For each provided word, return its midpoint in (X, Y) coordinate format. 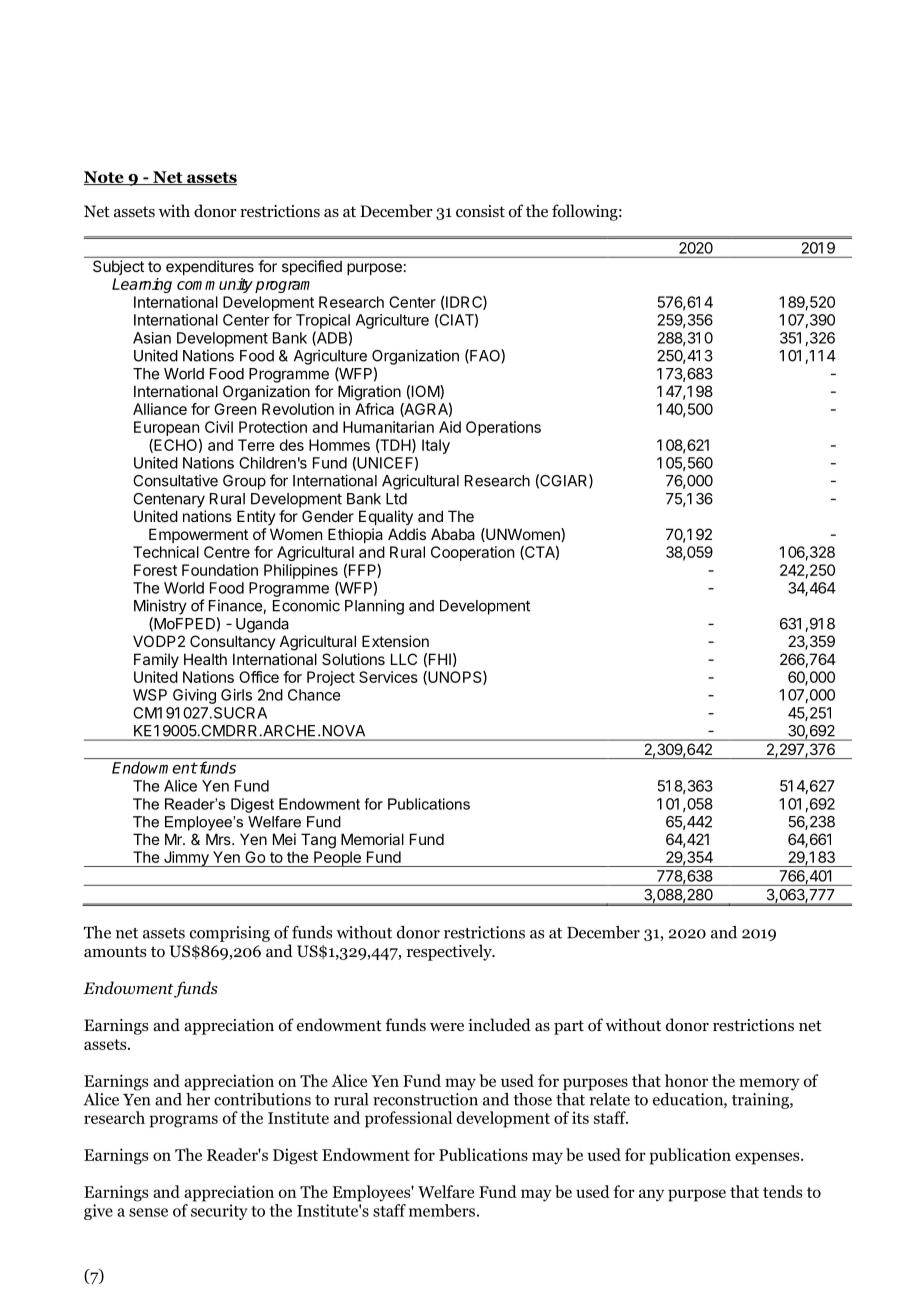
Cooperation (472, 553)
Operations (503, 428)
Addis (407, 534)
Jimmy (186, 859)
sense (148, 1212)
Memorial (372, 839)
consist (480, 211)
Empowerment (198, 535)
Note (105, 178)
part (569, 1027)
